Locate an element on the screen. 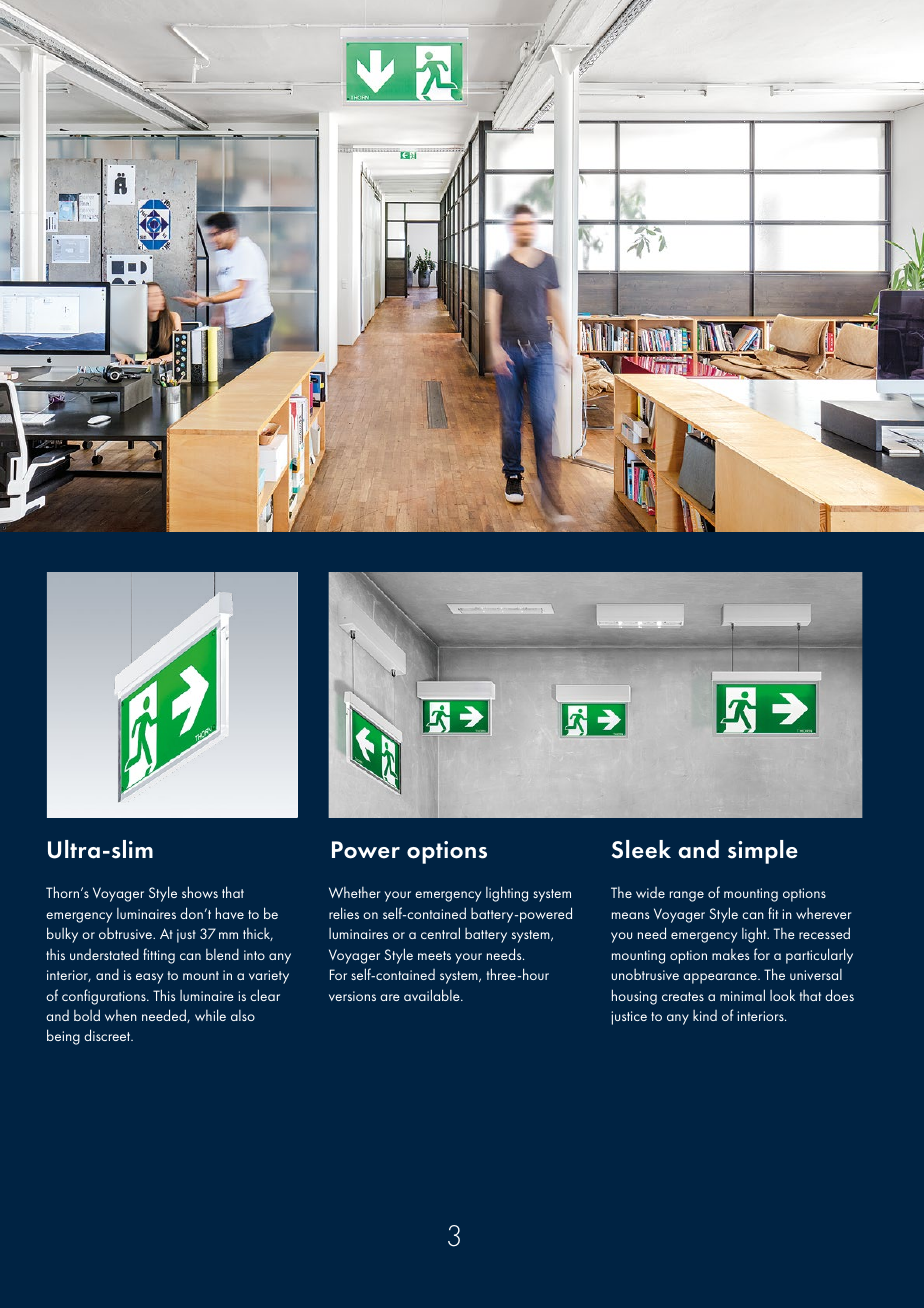 The height and width of the screenshot is (1308, 924). simple is located at coordinates (763, 852).
